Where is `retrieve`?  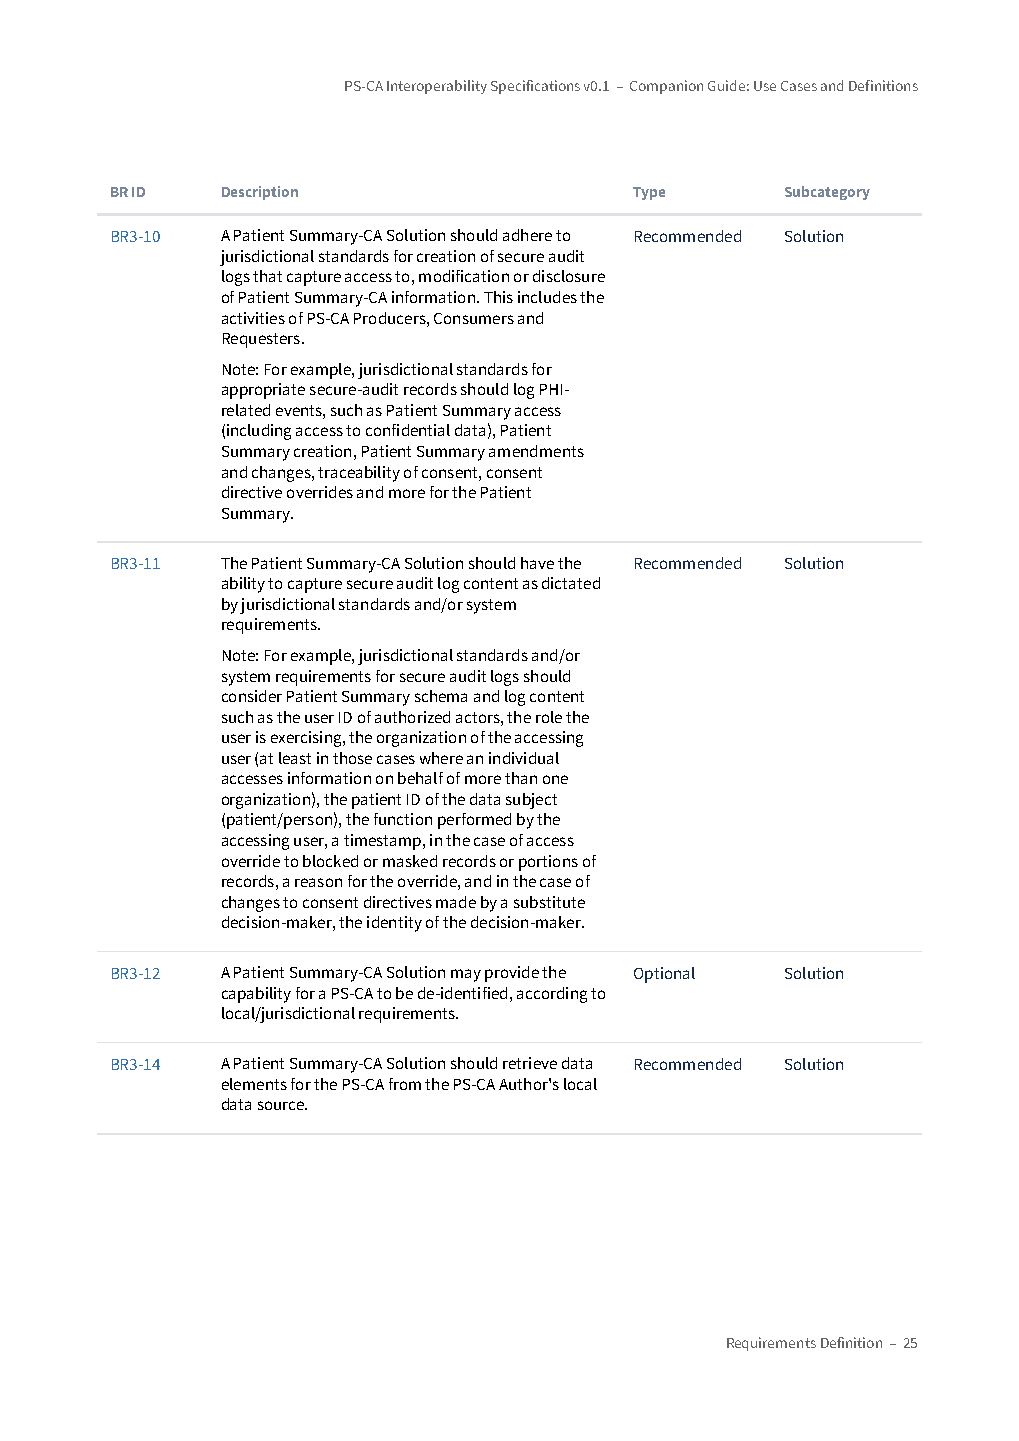 retrieve is located at coordinates (530, 1063).
